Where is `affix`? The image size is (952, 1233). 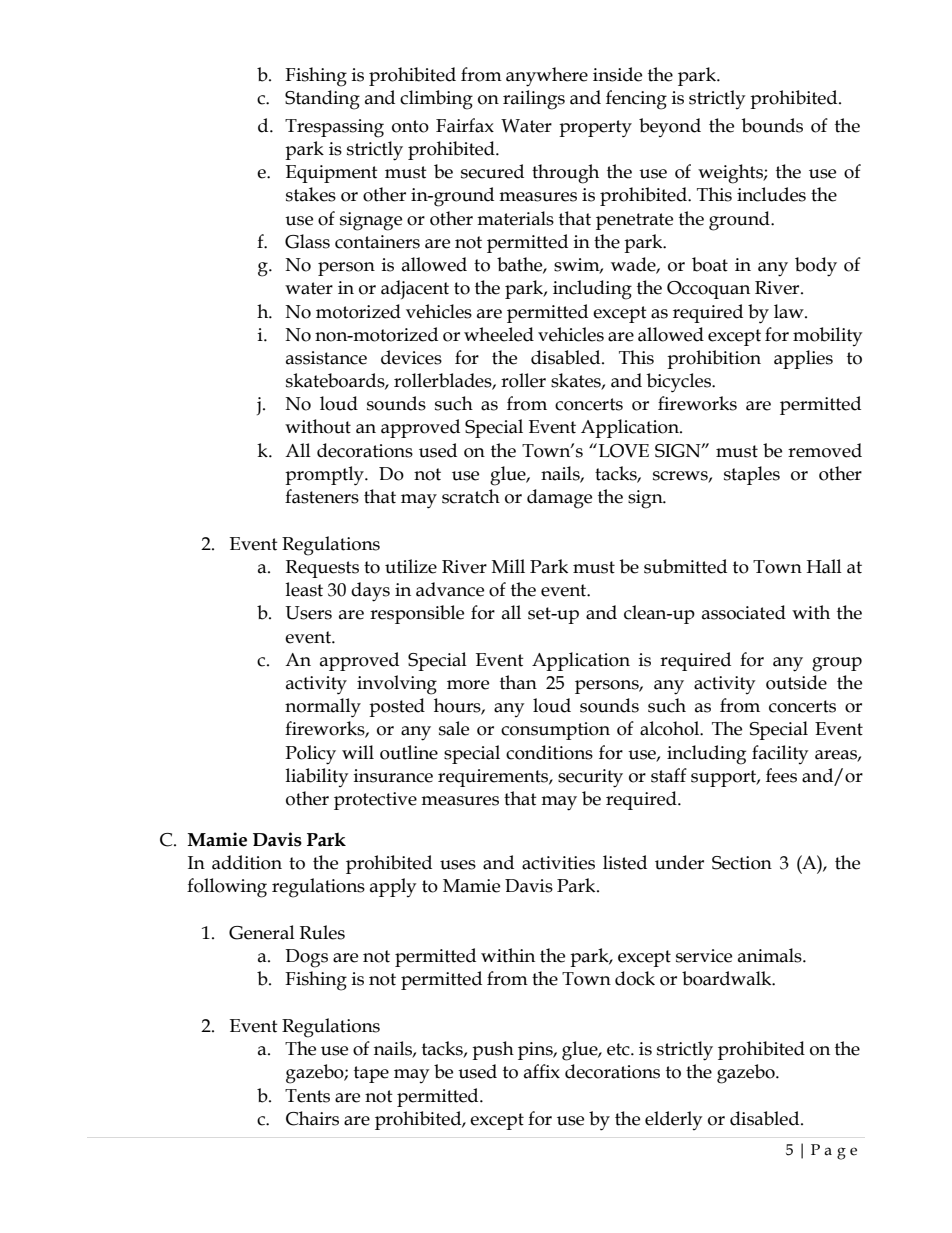
affix is located at coordinates (542, 1071).
